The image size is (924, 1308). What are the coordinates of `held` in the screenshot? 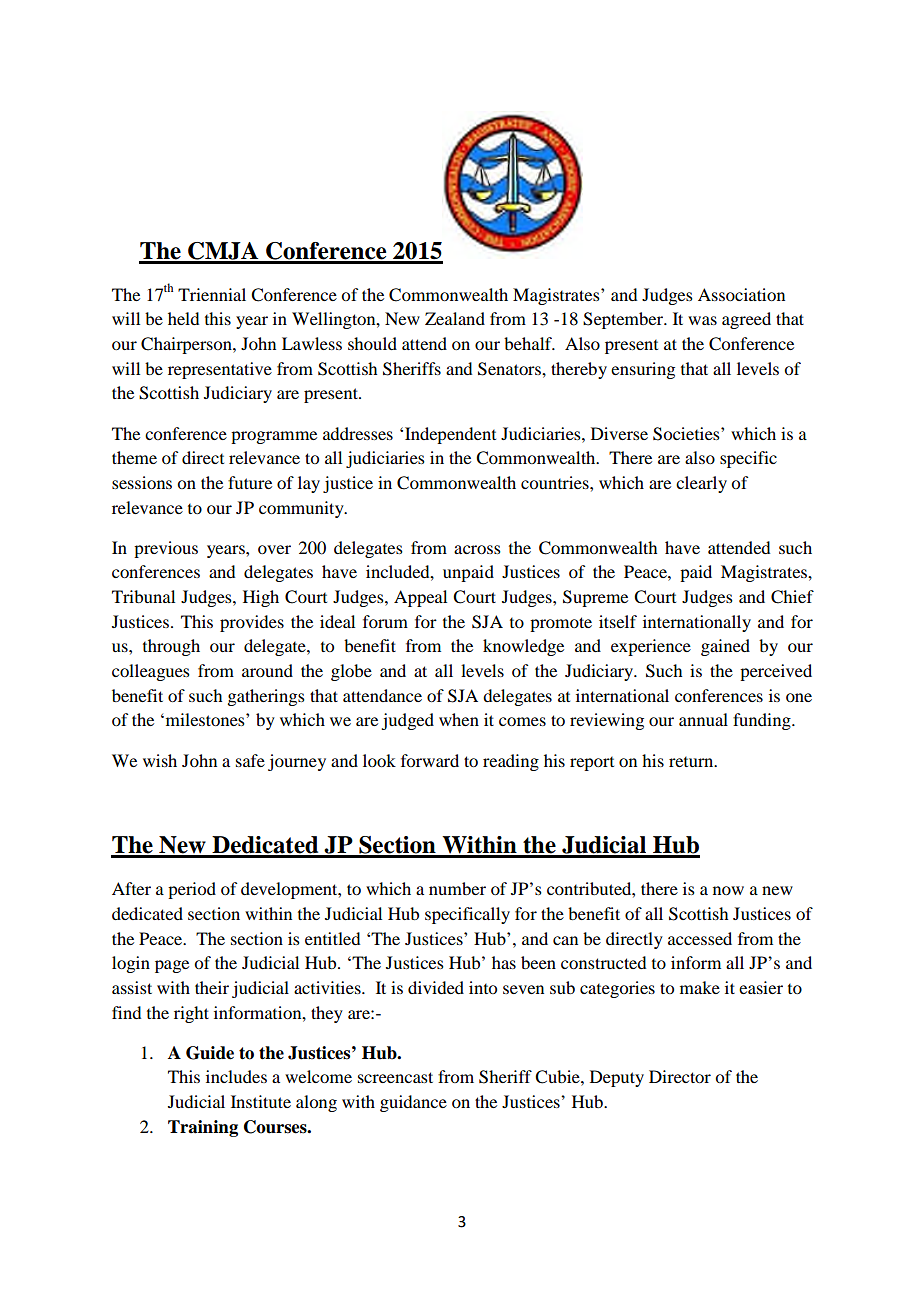 It's located at (183, 318).
